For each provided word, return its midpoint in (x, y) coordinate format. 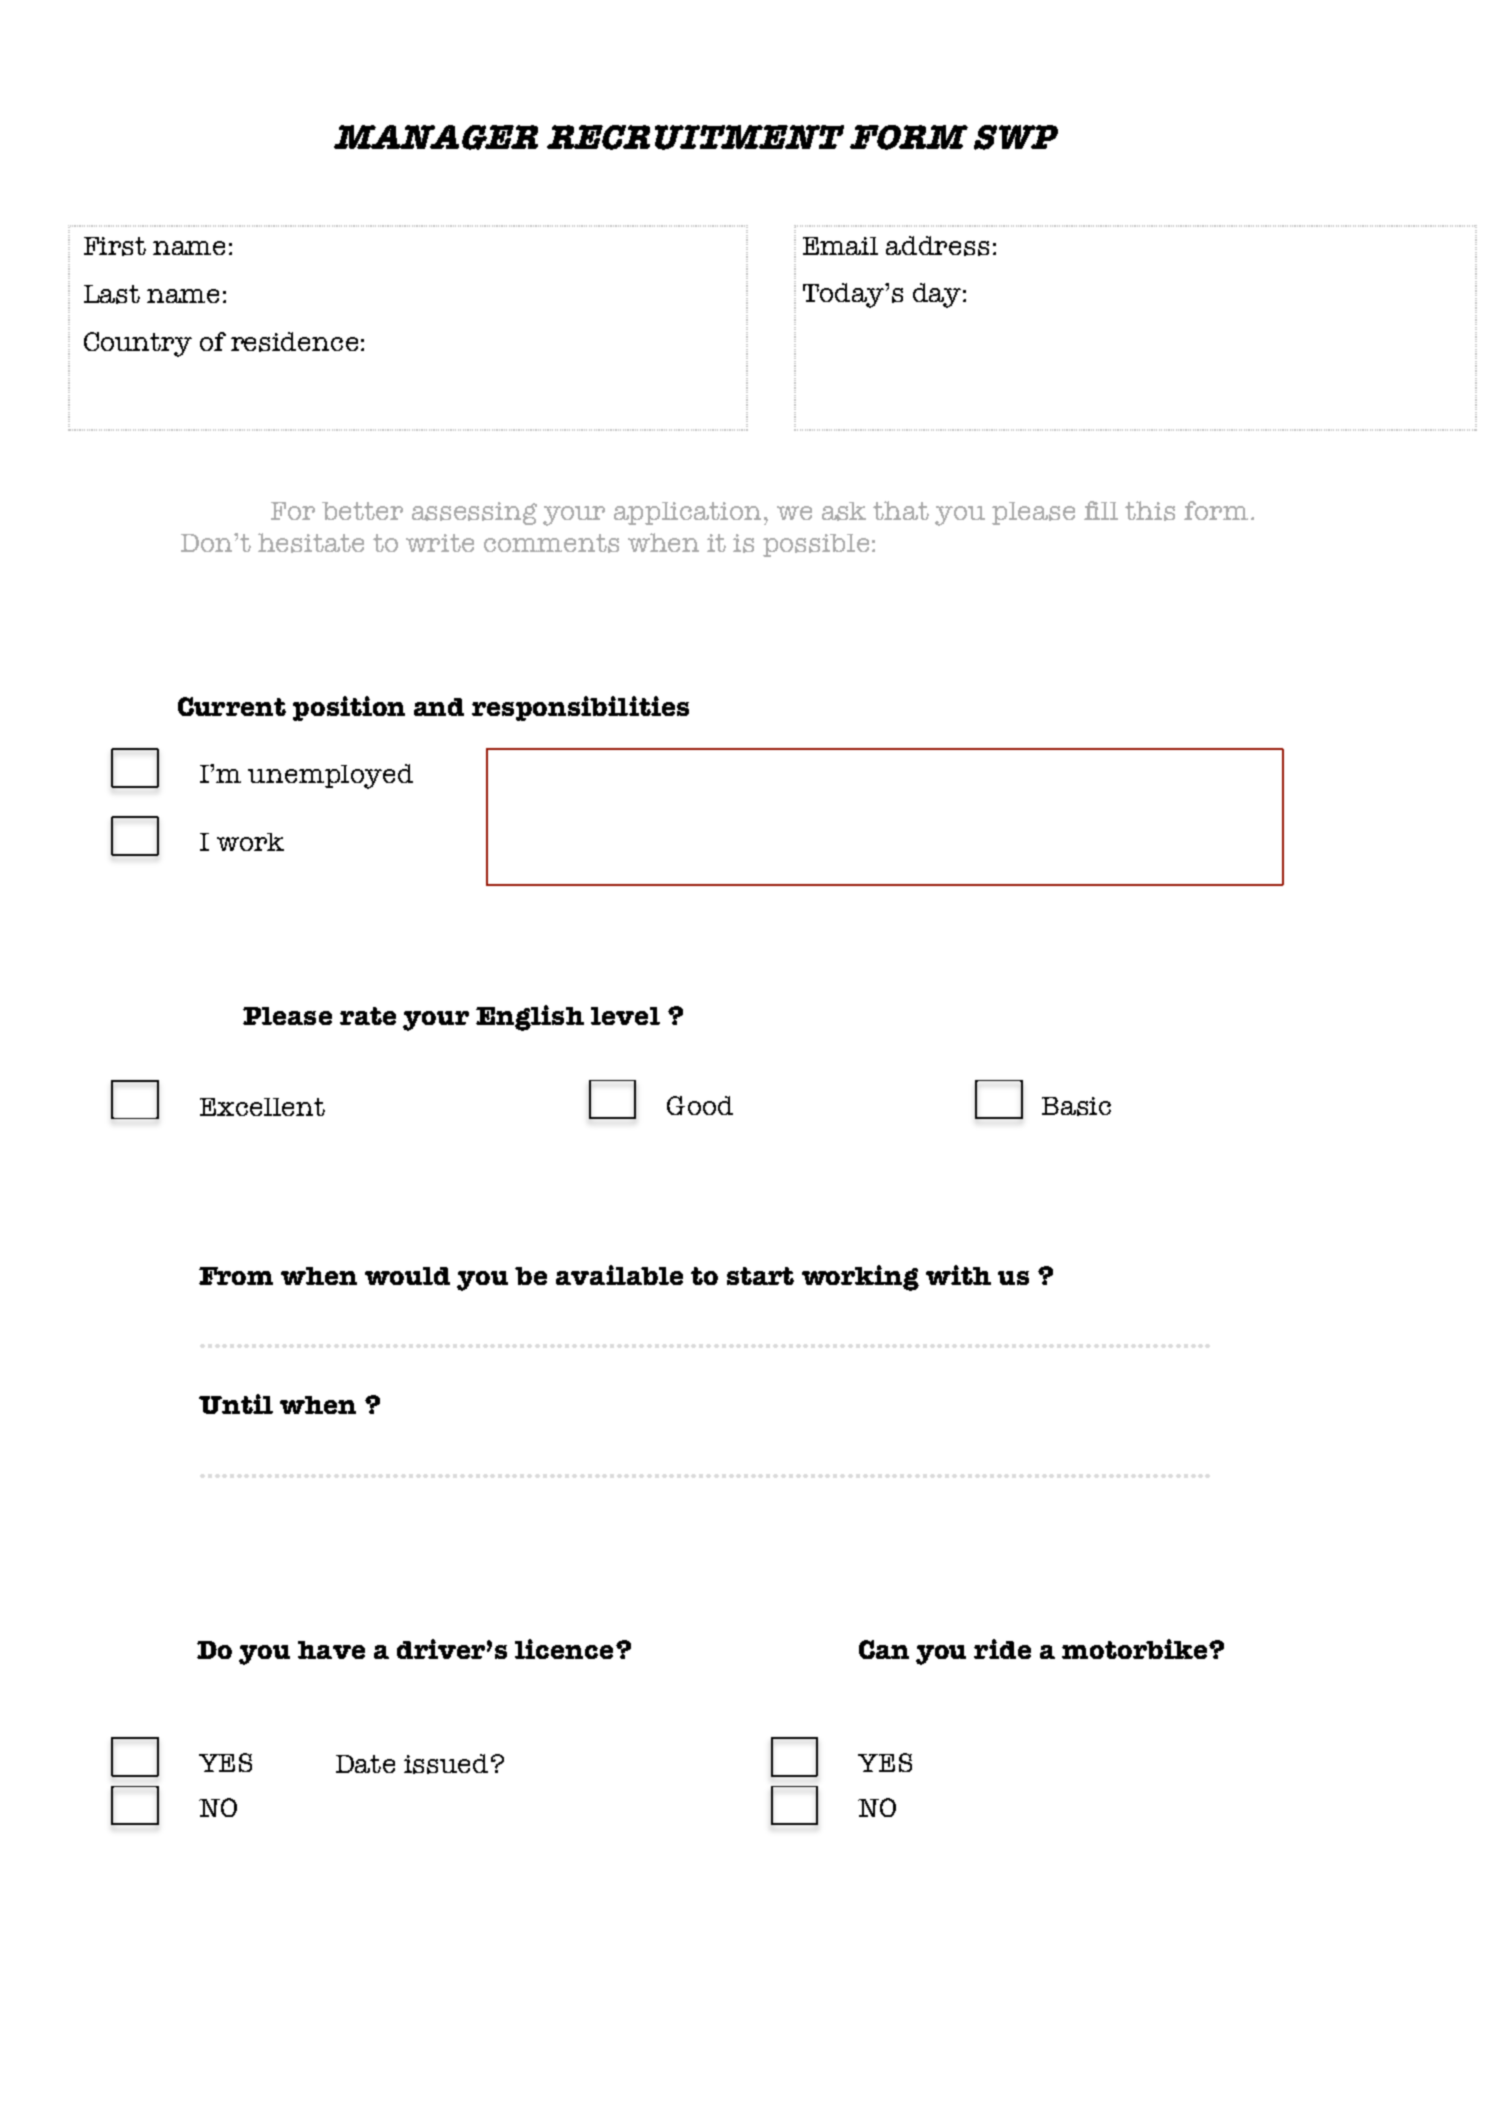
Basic (1076, 1106)
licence (564, 1649)
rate (368, 1016)
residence (294, 342)
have (331, 1650)
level (625, 1016)
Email (840, 246)
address (937, 246)
